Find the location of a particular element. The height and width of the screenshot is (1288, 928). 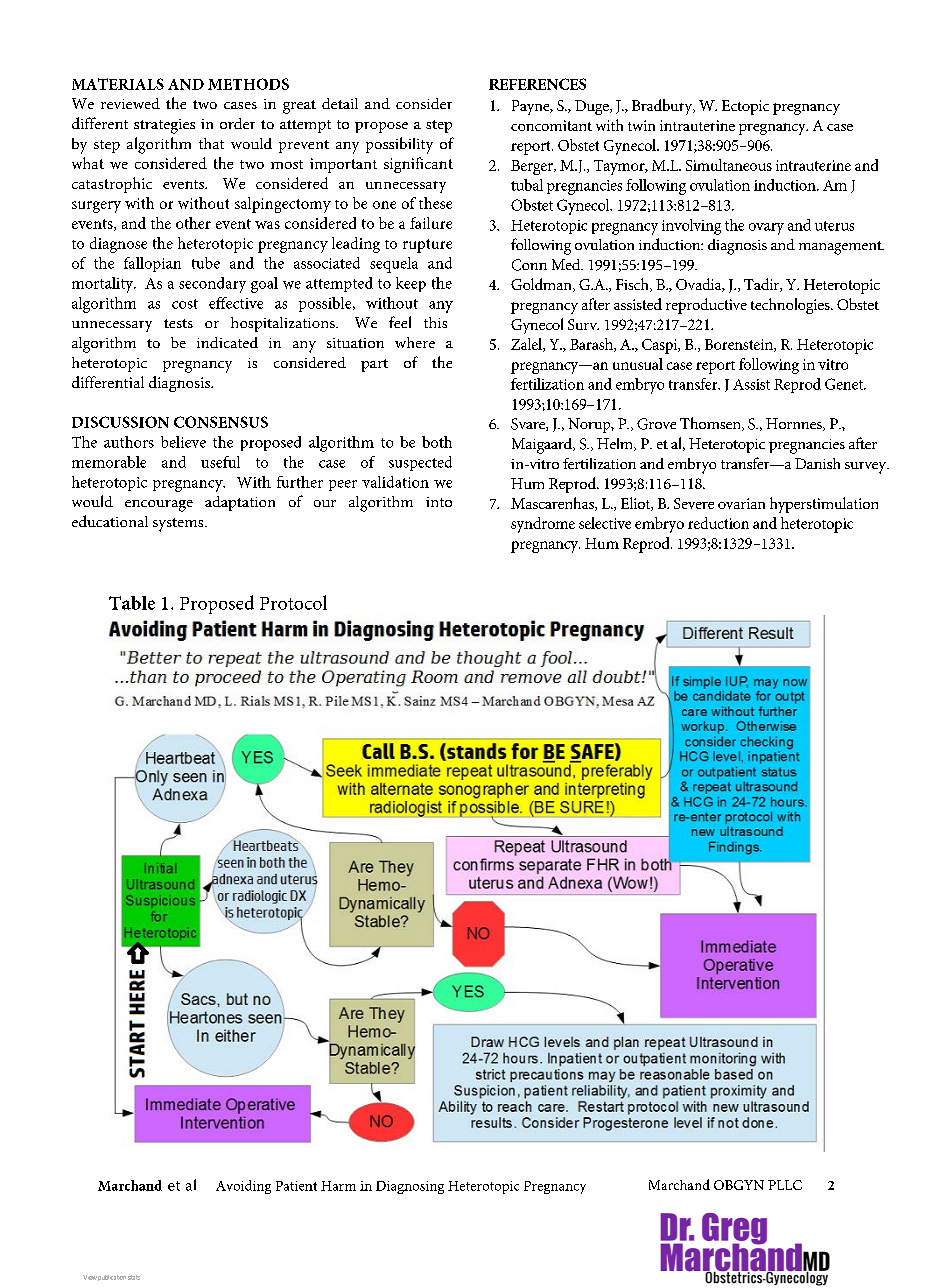

Ectopic is located at coordinates (745, 107).
